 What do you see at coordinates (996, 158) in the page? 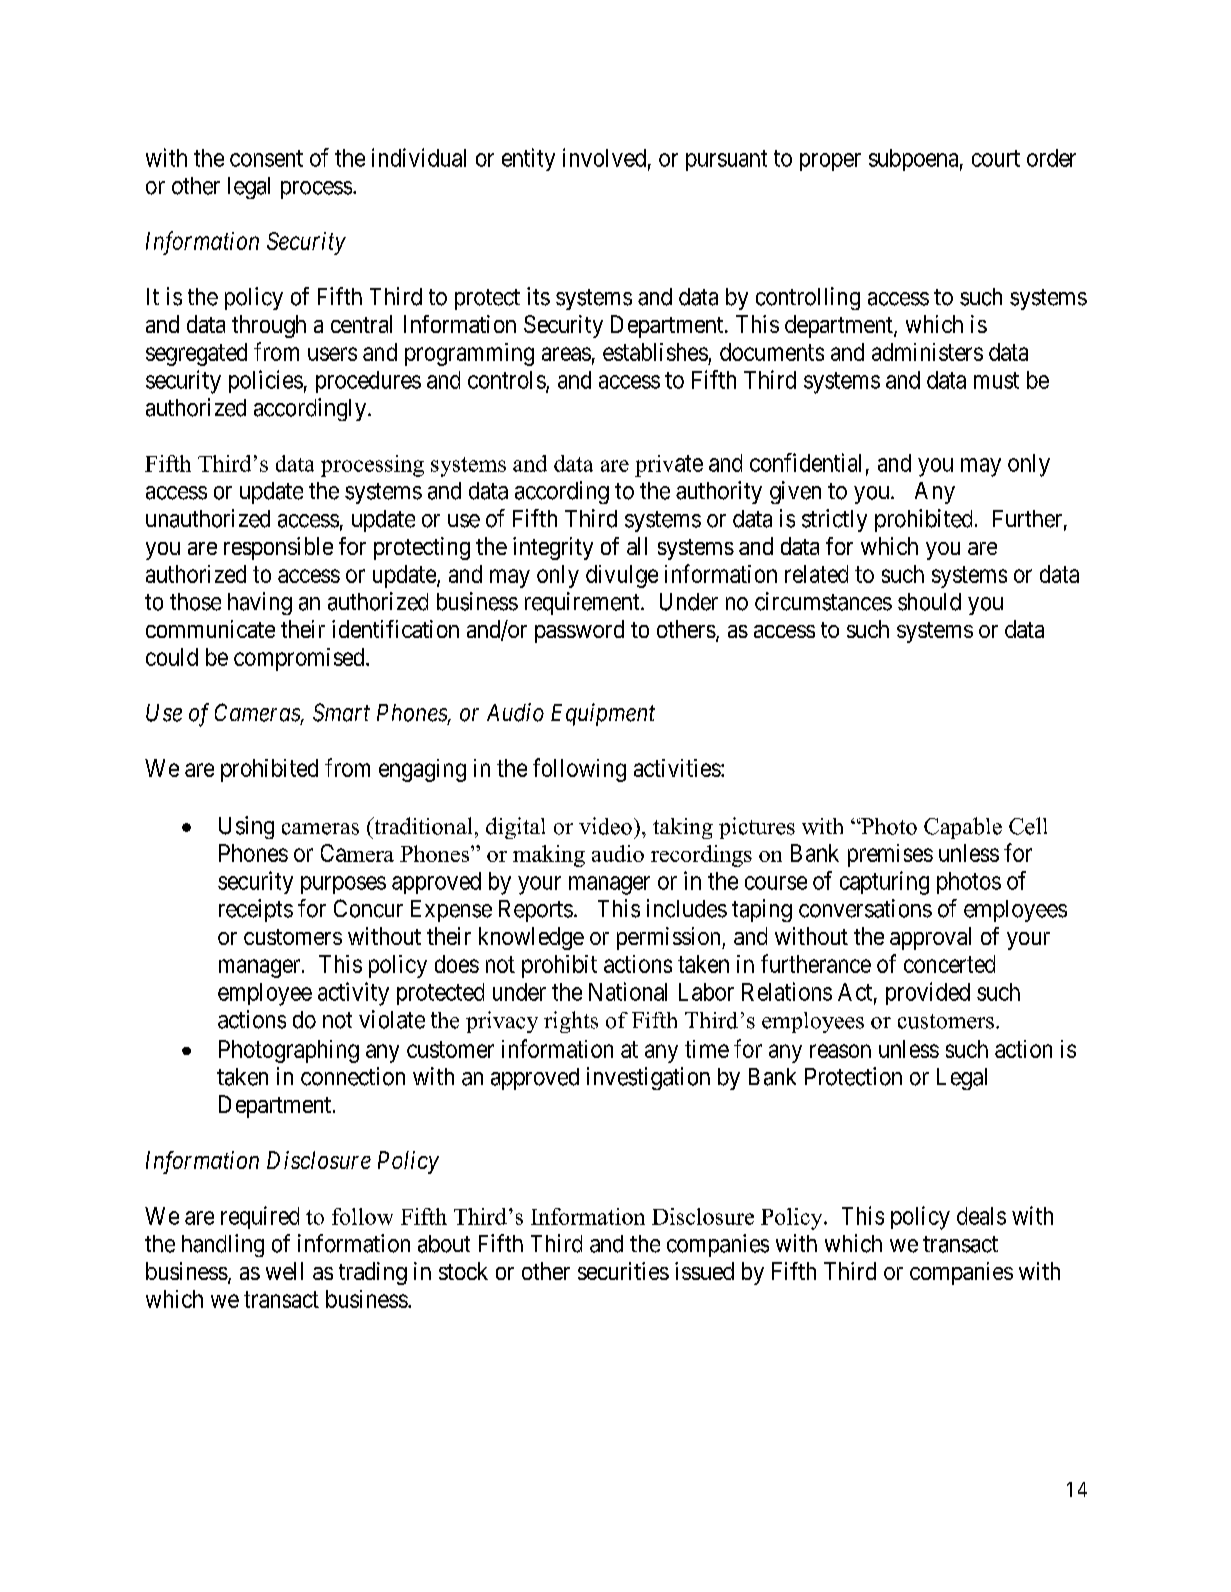
I see `court` at bounding box center [996, 158].
